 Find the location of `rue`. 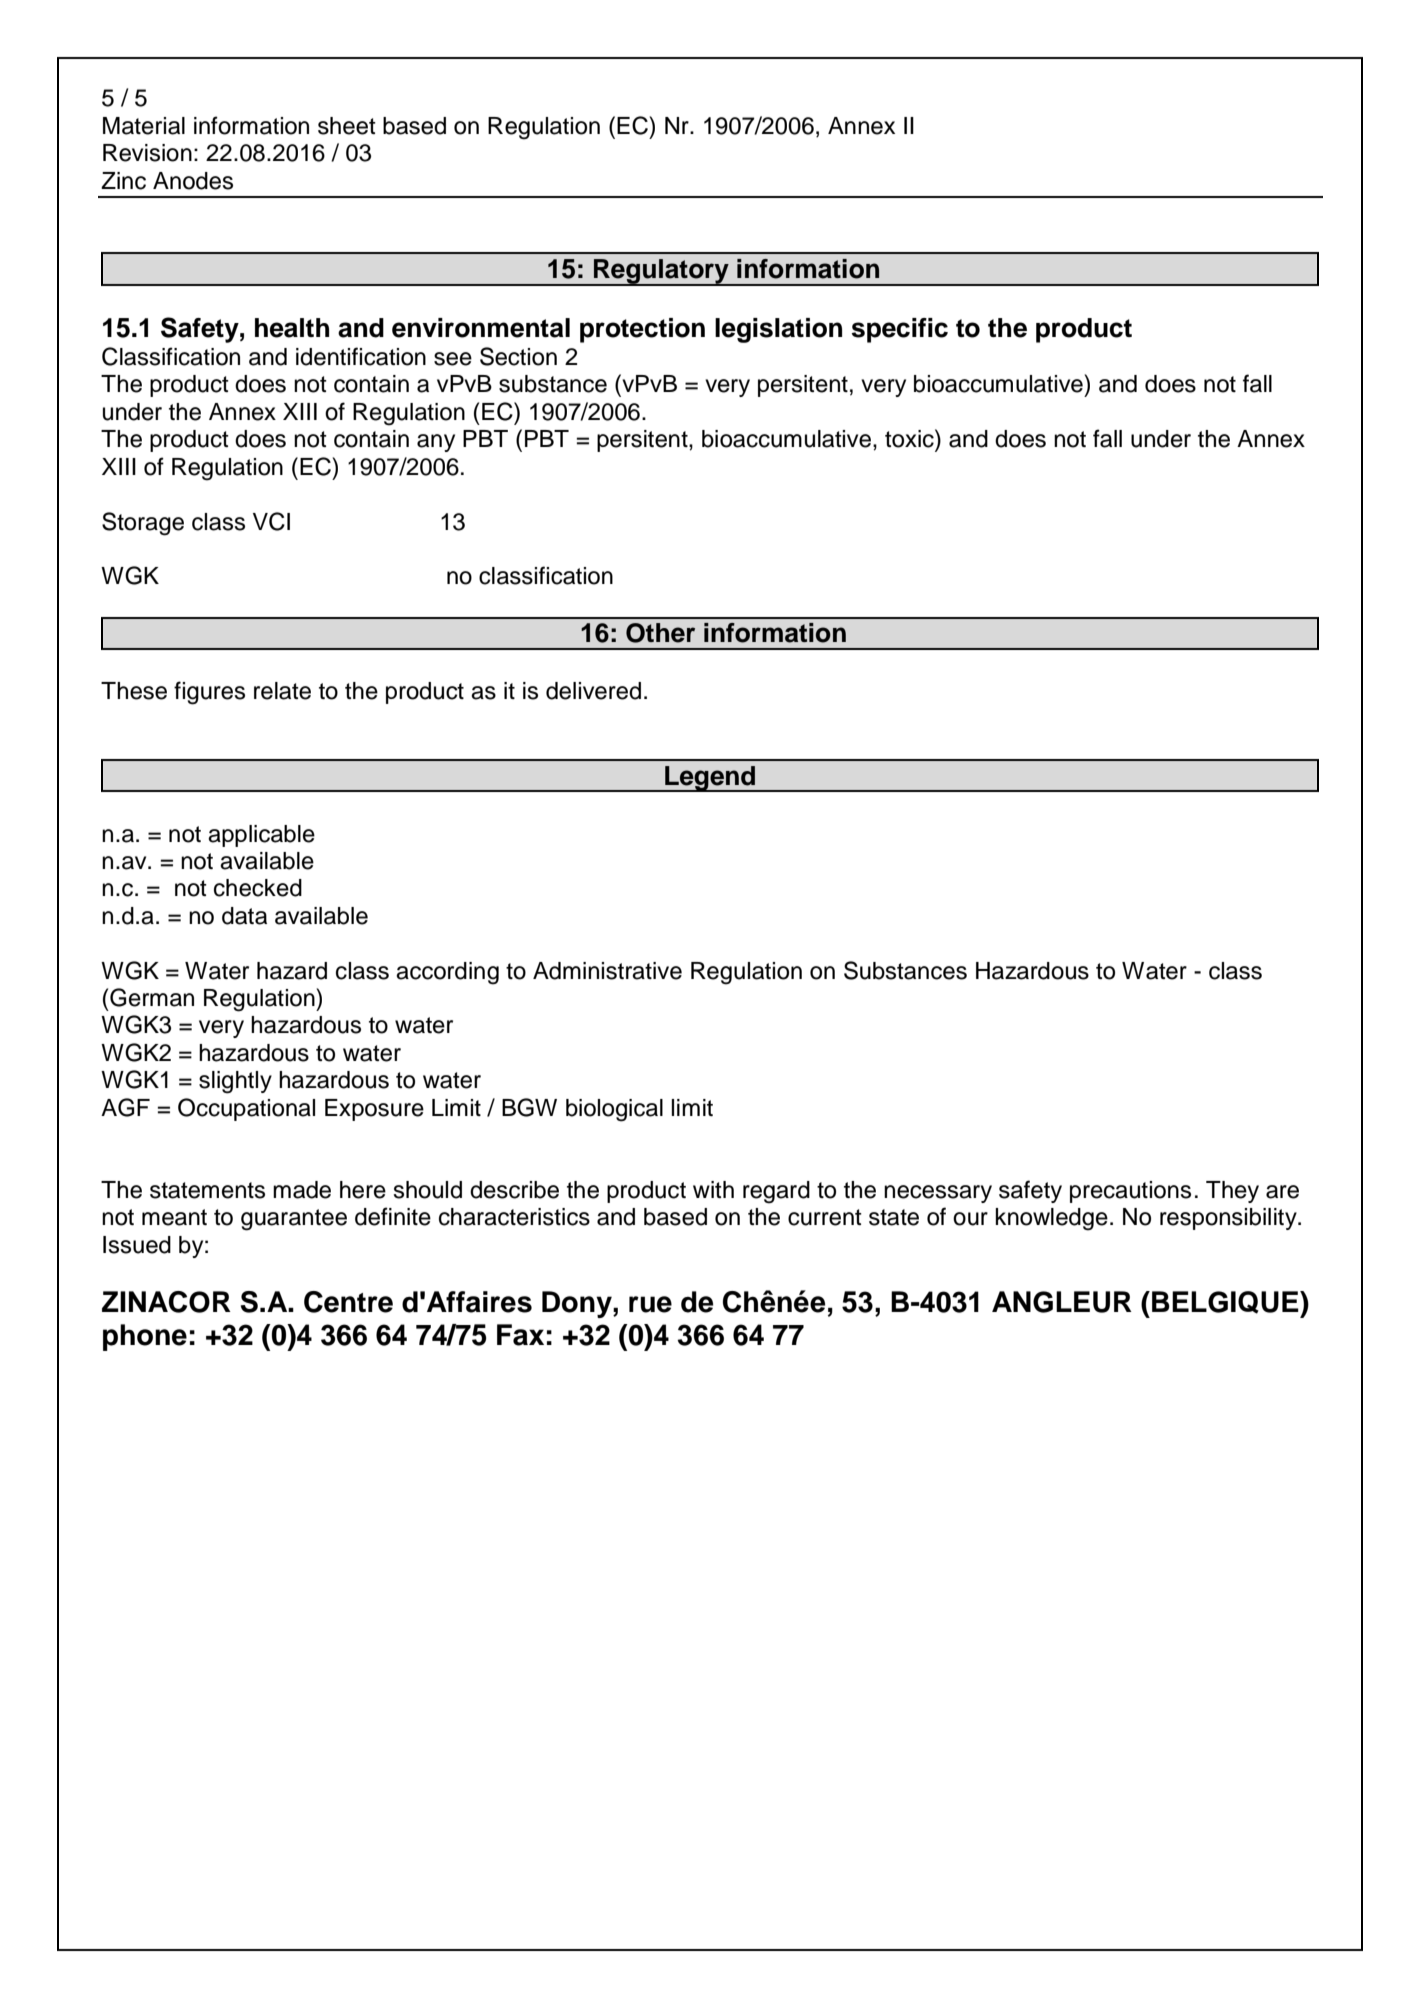

rue is located at coordinates (650, 1304).
